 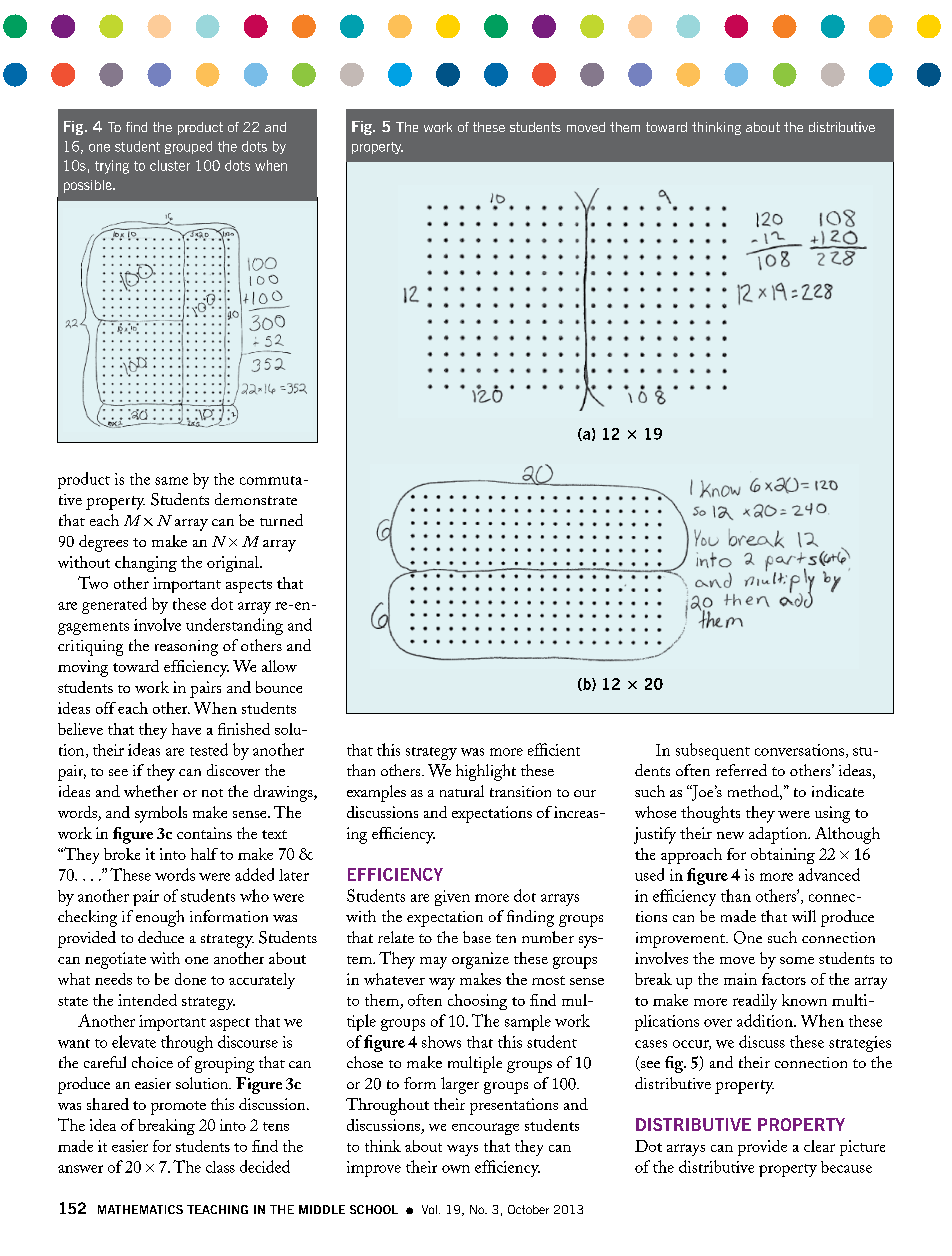 What do you see at coordinates (188, 147) in the document?
I see `grouped` at bounding box center [188, 147].
